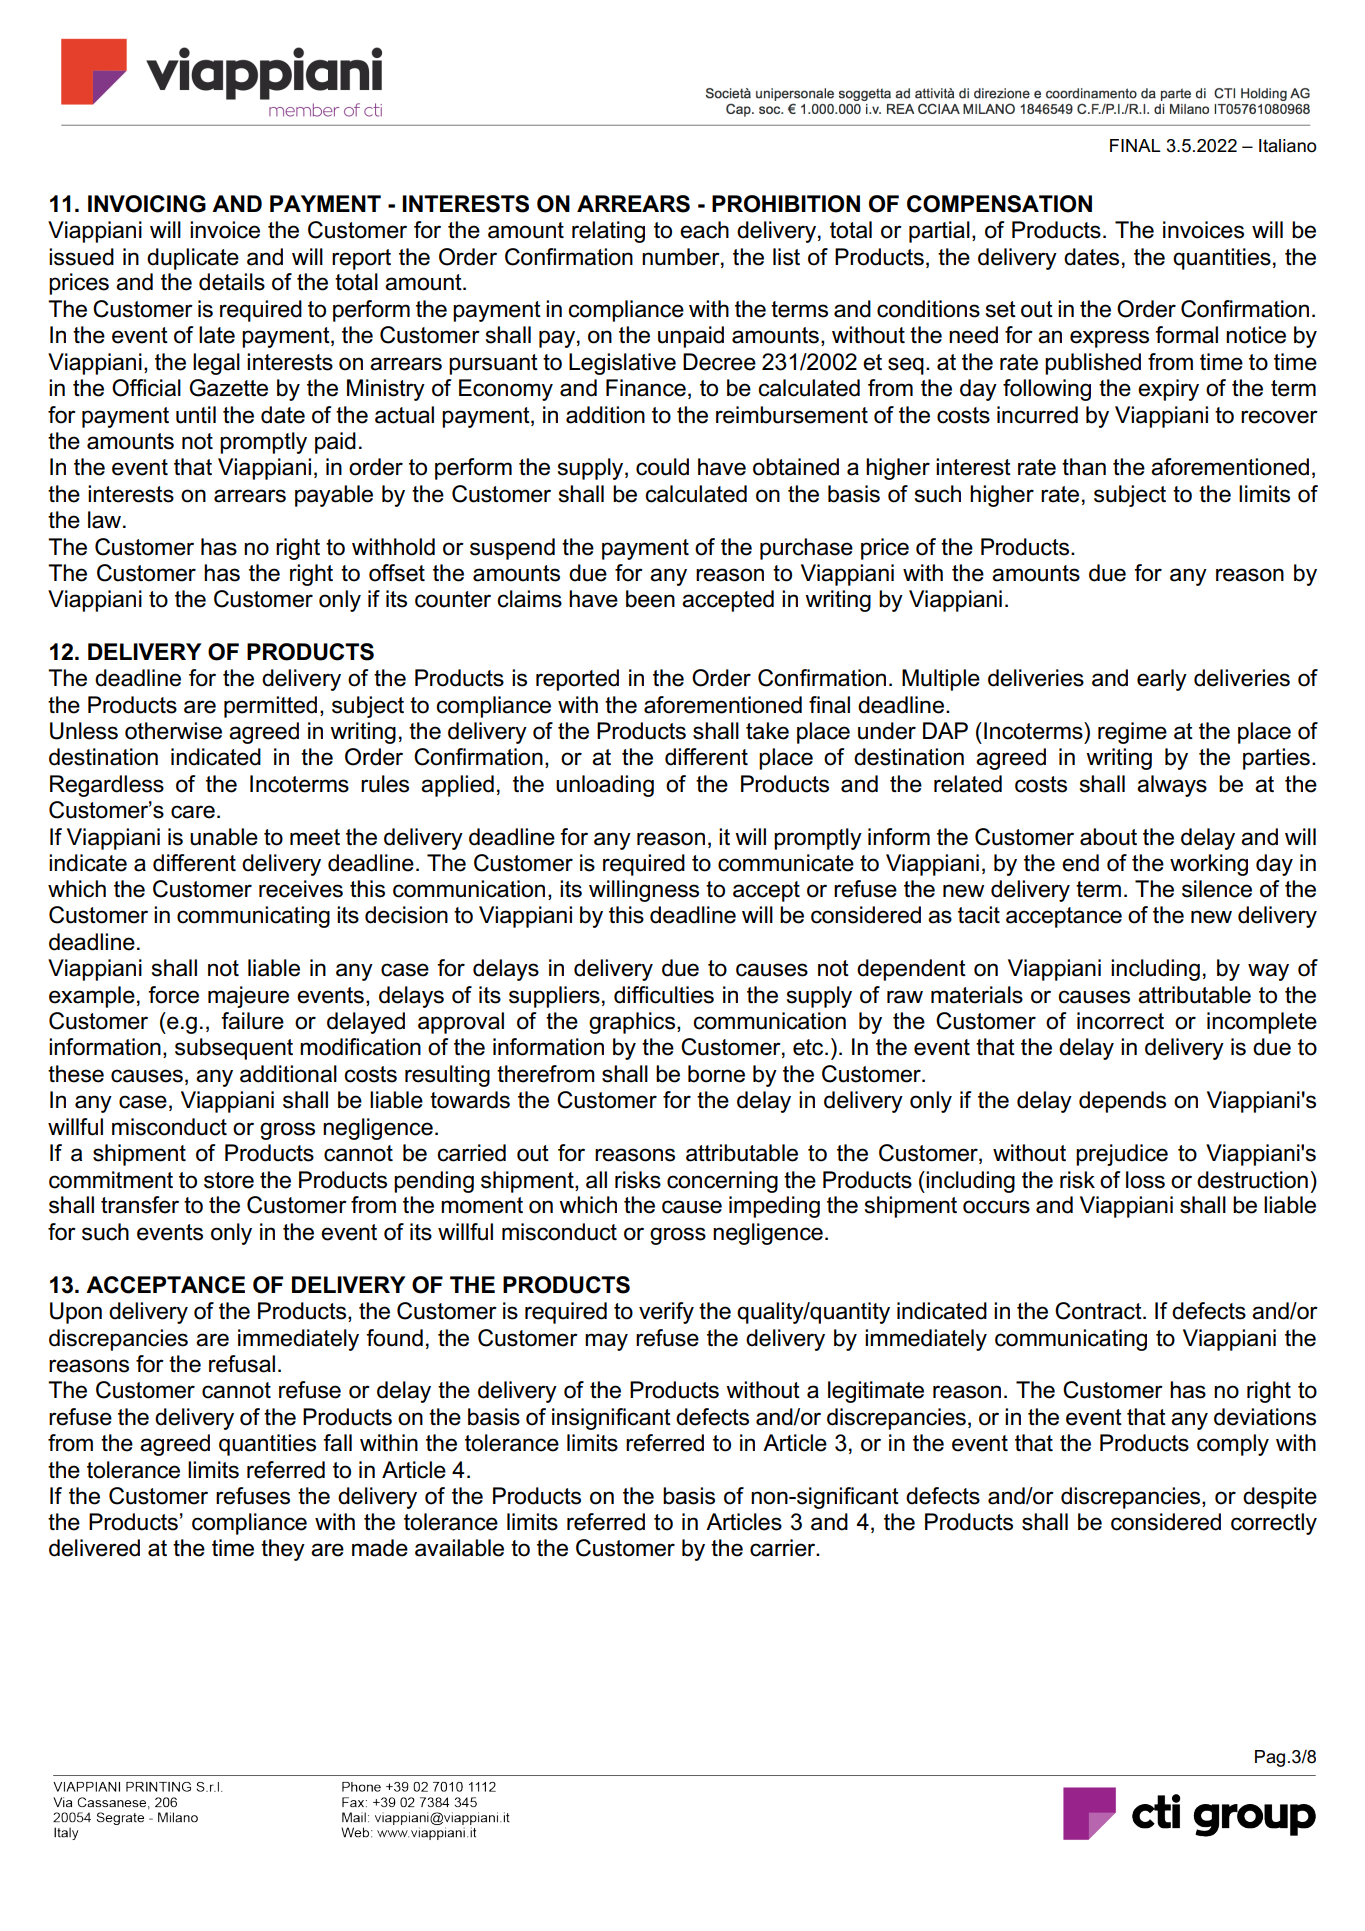 Image resolution: width=1365 pixels, height=1931 pixels. What do you see at coordinates (704, 230) in the screenshot?
I see `each` at bounding box center [704, 230].
